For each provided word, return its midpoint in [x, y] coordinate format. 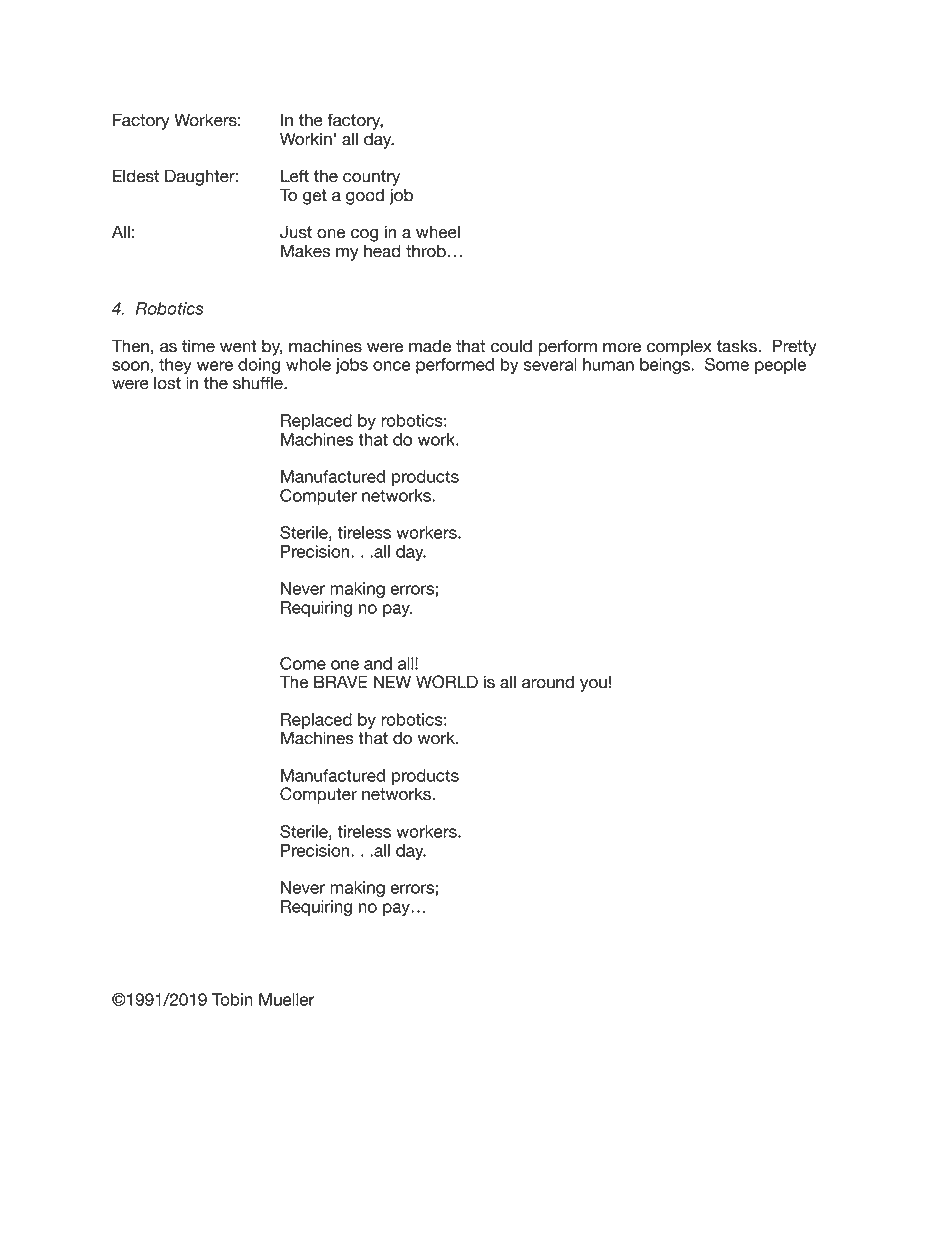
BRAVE [341, 681]
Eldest [136, 176]
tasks [737, 346]
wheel [438, 232]
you [593, 685]
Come [303, 663]
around [548, 682]
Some [727, 364]
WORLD [447, 682]
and [378, 663]
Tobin [232, 999]
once [392, 366]
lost [167, 383]
